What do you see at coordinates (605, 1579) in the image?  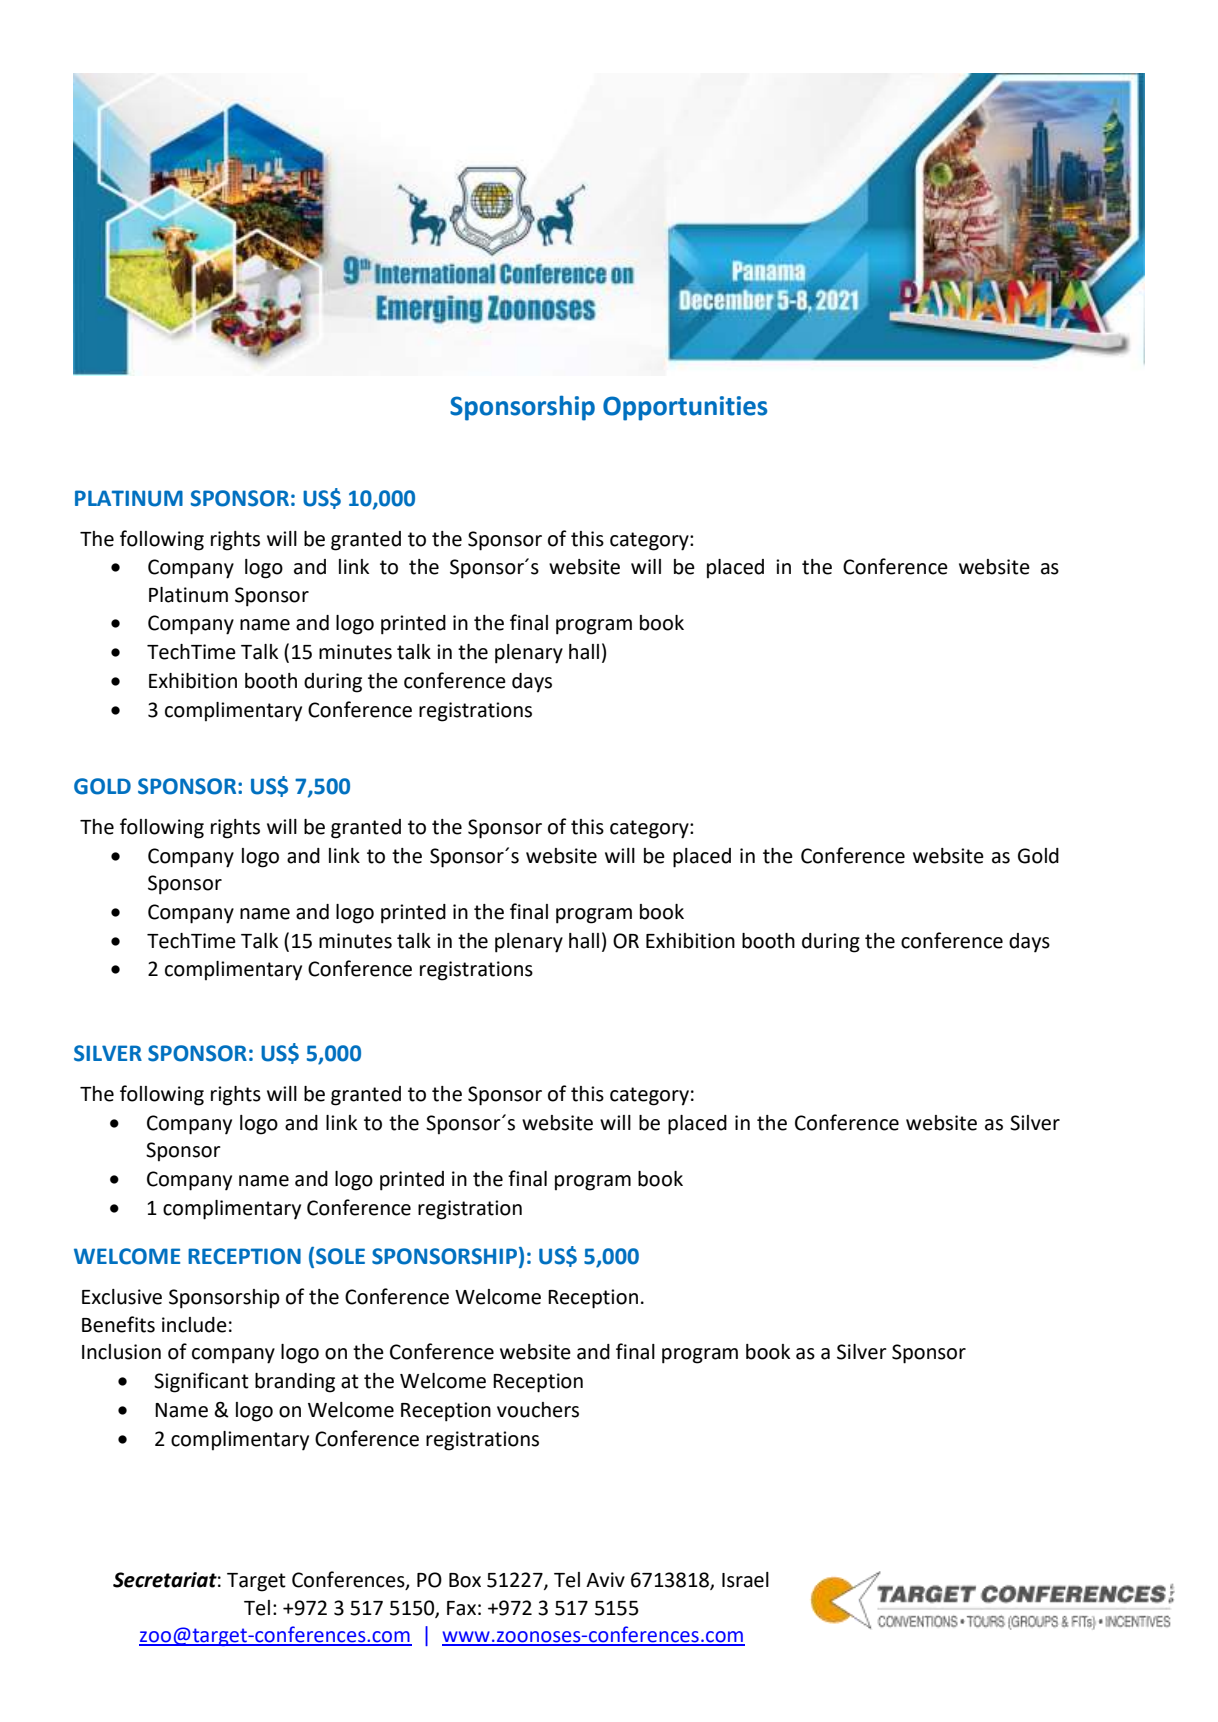 I see `Aviv` at bounding box center [605, 1579].
